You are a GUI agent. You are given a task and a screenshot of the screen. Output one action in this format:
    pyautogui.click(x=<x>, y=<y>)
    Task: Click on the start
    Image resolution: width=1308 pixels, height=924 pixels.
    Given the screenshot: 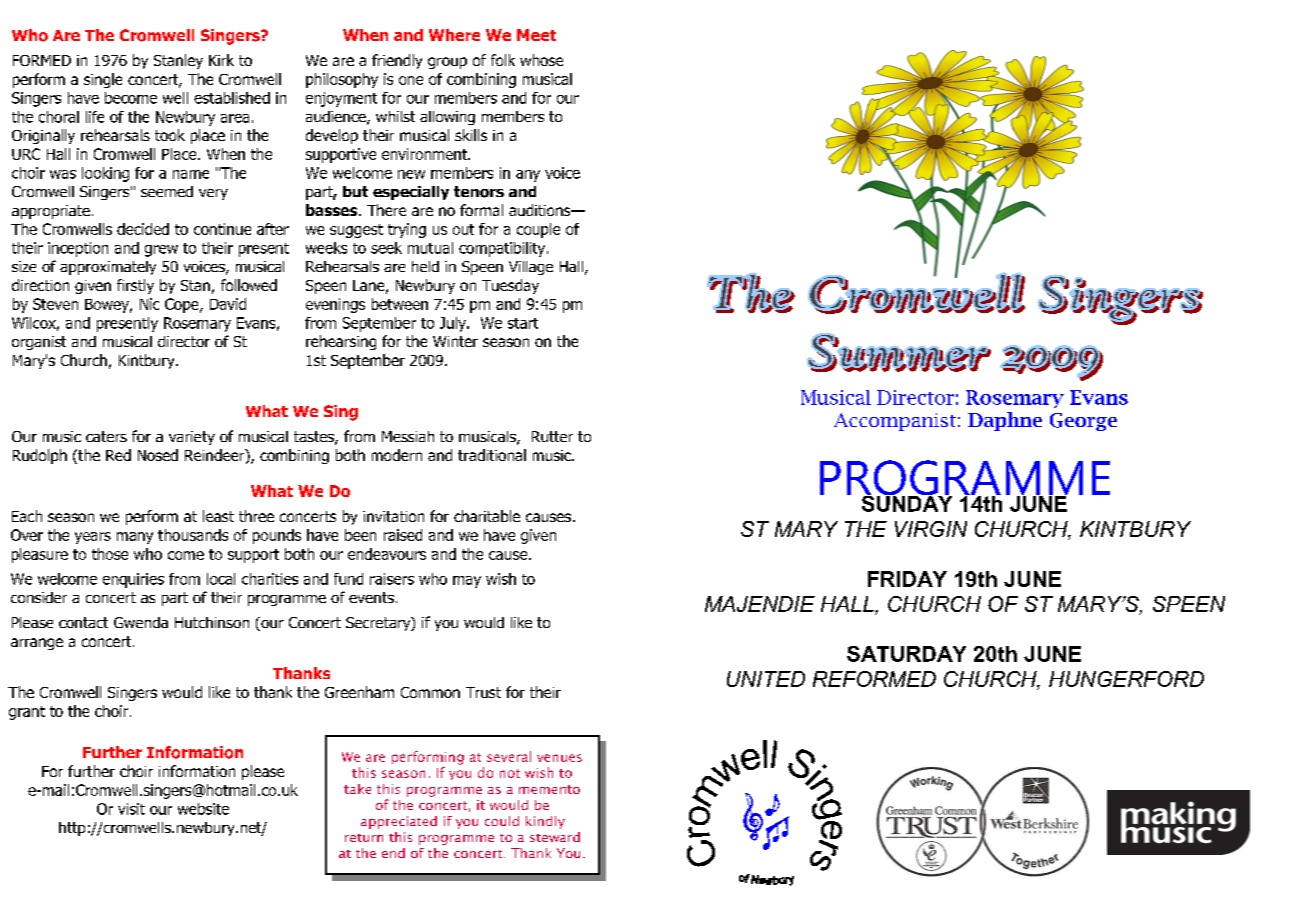 What is the action you would take?
    pyautogui.click(x=523, y=323)
